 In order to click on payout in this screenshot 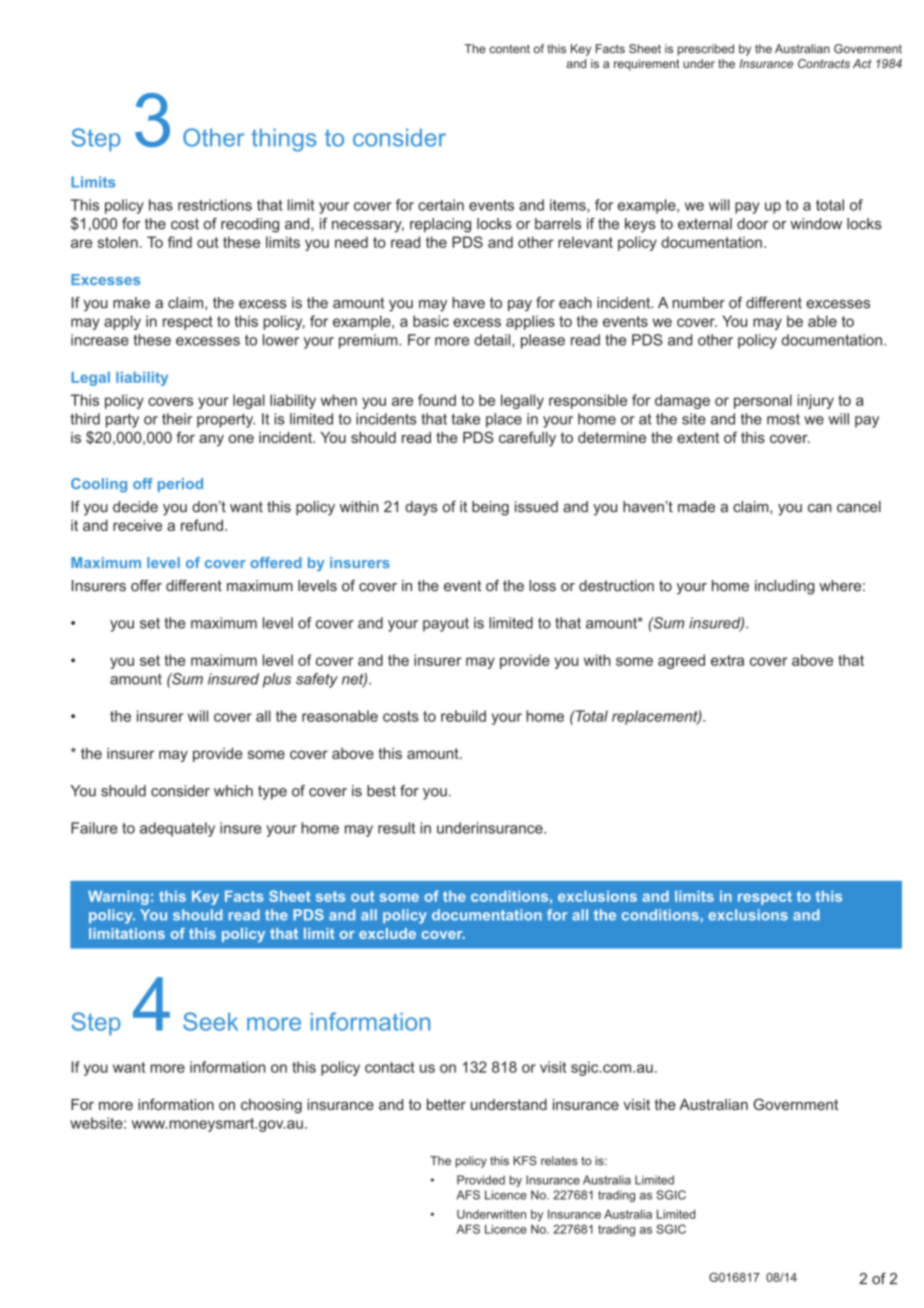, I will do `click(446, 625)`.
